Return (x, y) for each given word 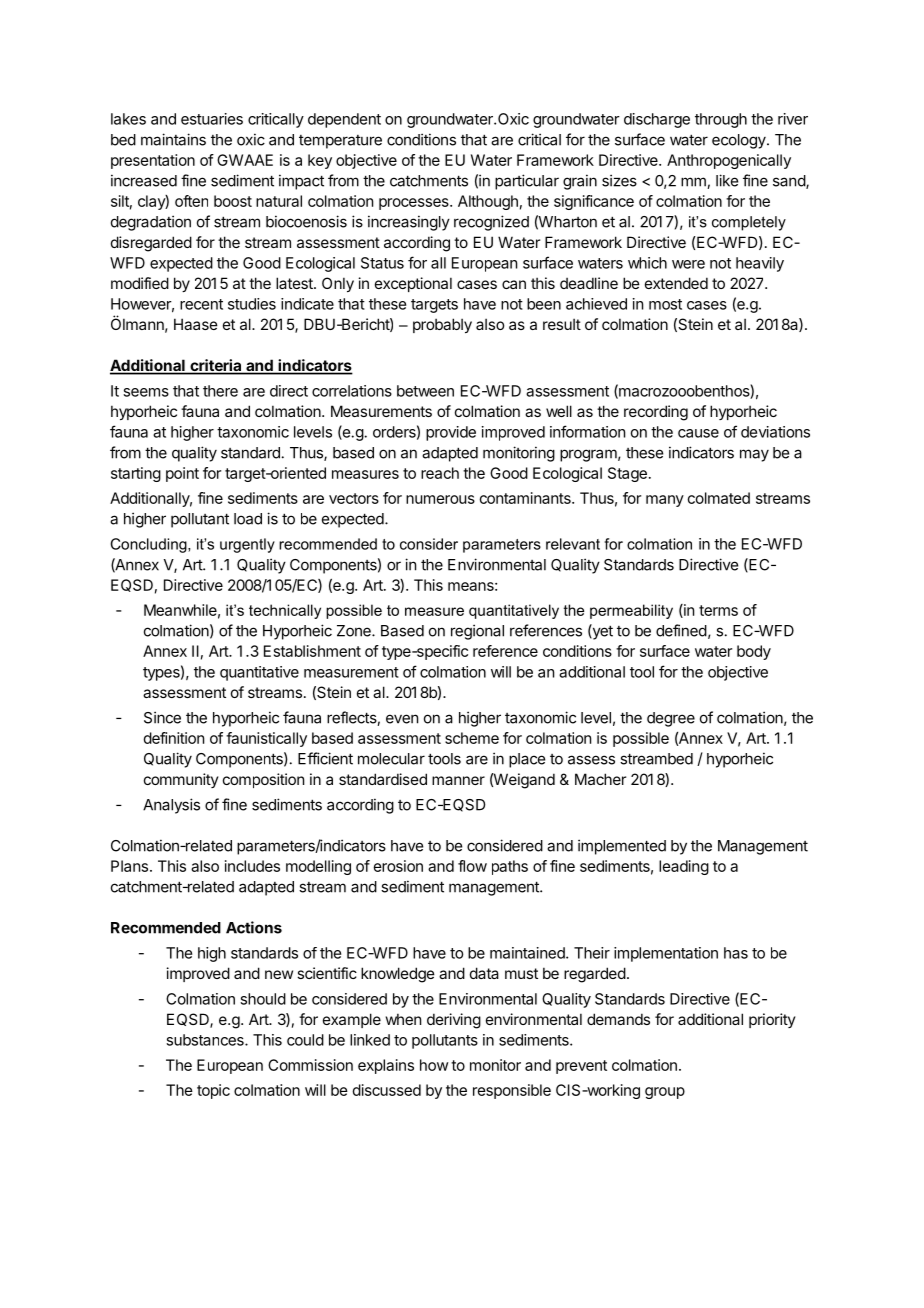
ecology (740, 141)
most (665, 304)
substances (206, 1040)
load (248, 519)
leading (684, 867)
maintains (173, 139)
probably (442, 325)
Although (488, 202)
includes (252, 866)
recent (201, 304)
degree (671, 719)
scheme (472, 738)
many (665, 501)
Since (162, 717)
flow (472, 866)
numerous (440, 499)
